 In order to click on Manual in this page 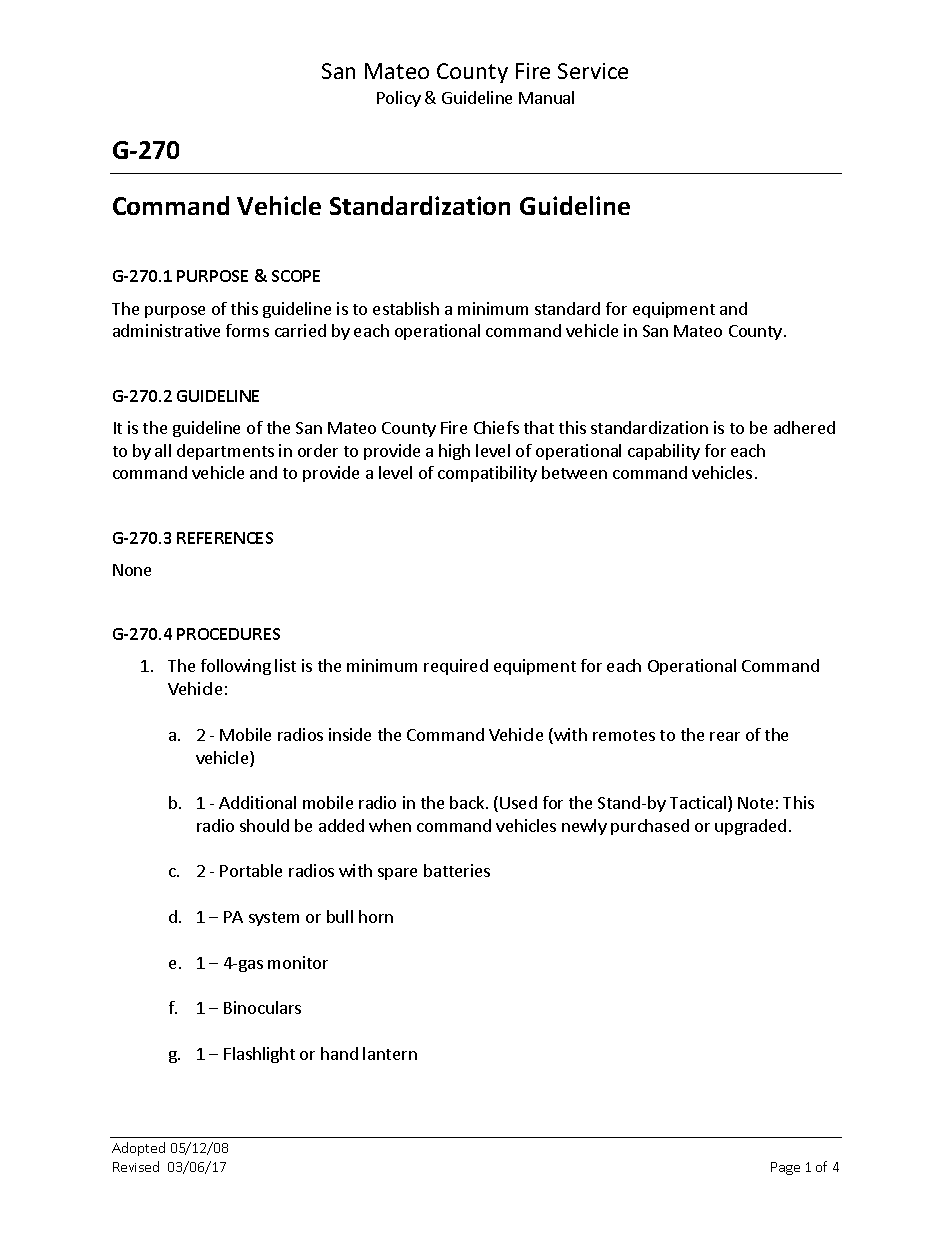, I will do `click(546, 97)`.
